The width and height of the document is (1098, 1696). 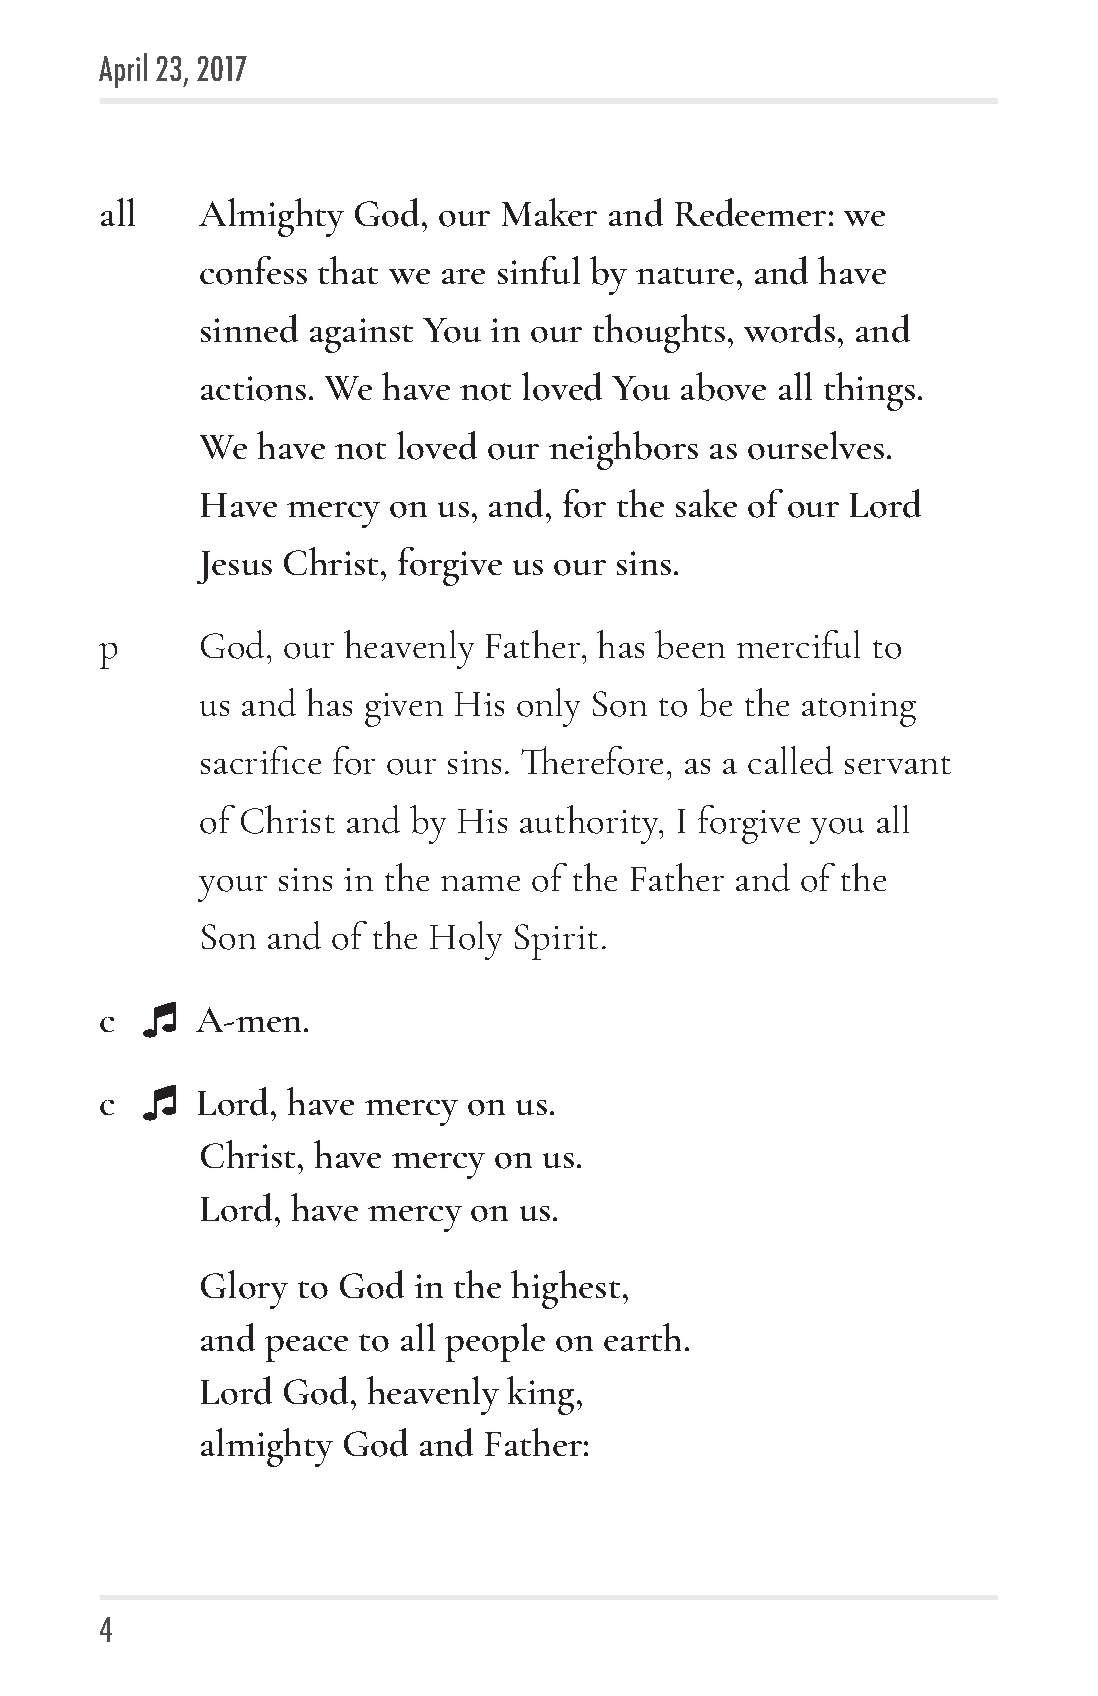 I want to click on Jesus, so click(x=234, y=567).
